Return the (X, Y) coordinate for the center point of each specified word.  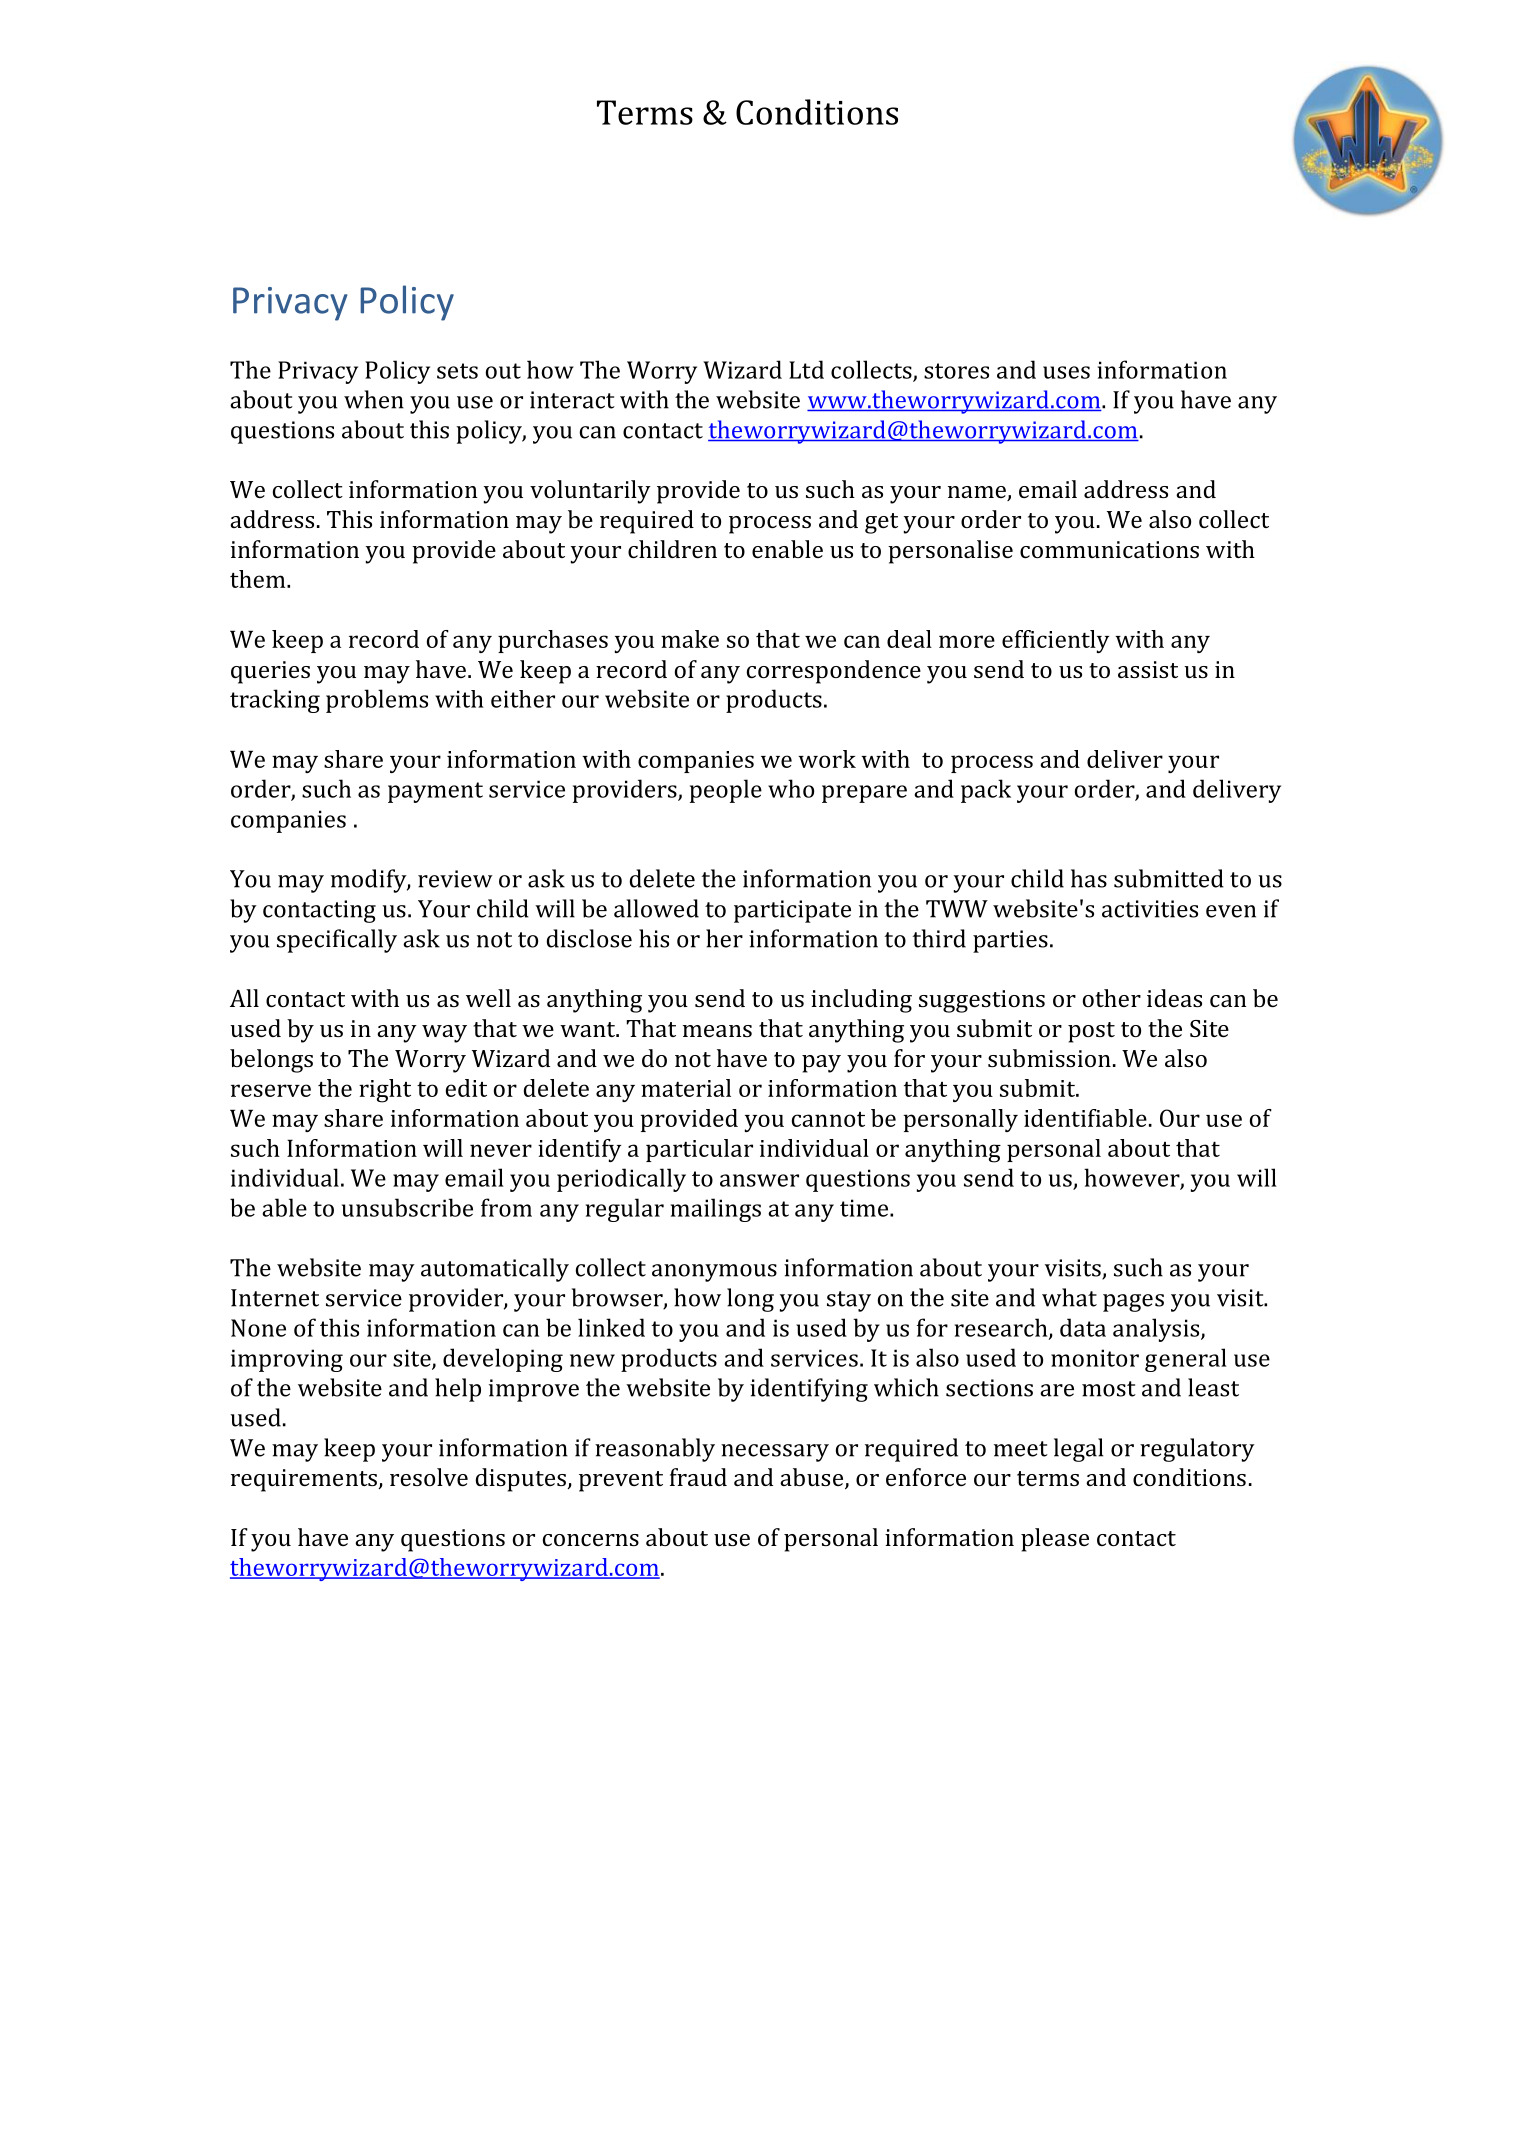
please (1055, 1540)
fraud (698, 1477)
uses (1066, 372)
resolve (429, 1477)
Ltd (806, 369)
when (374, 399)
